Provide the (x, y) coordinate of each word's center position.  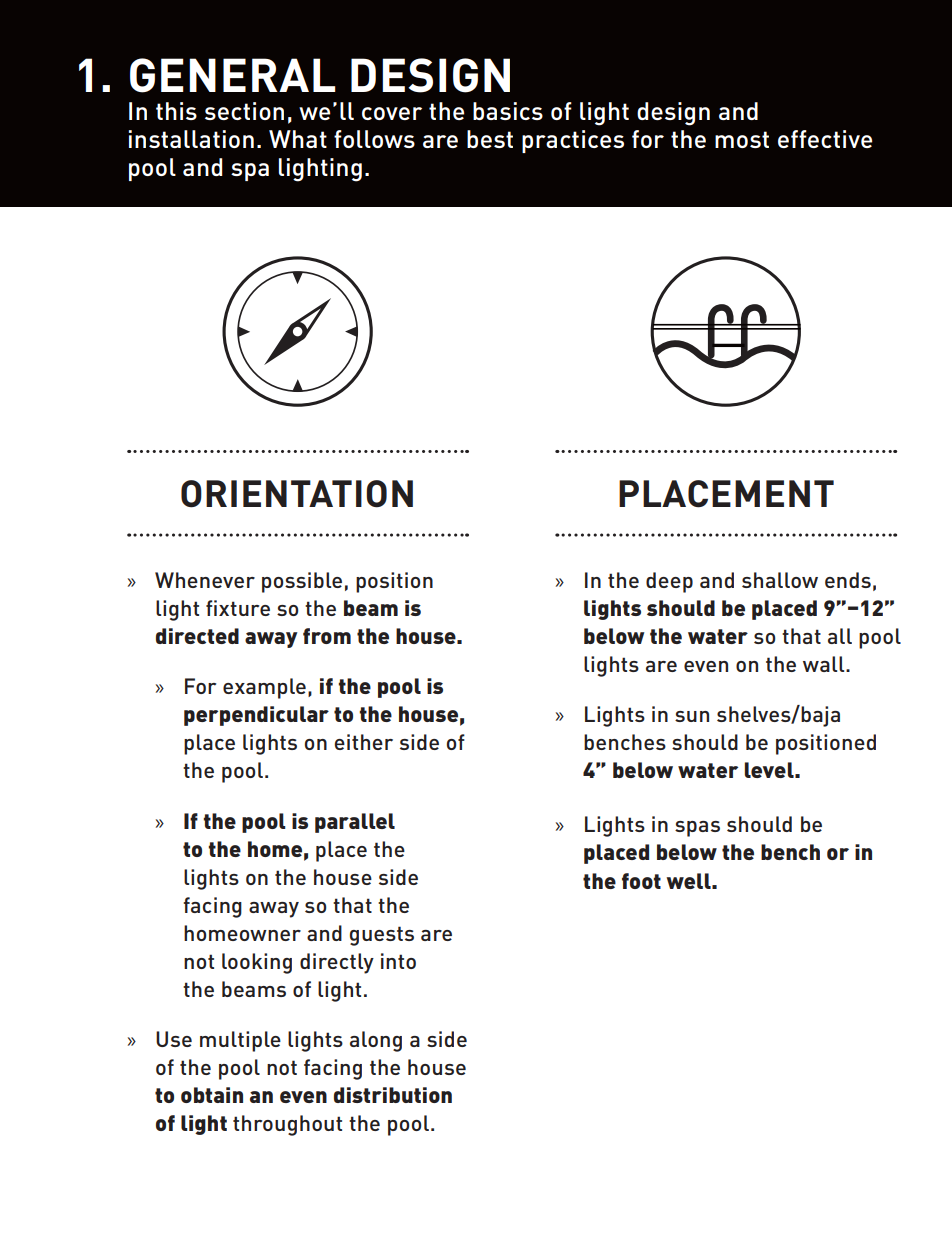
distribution (393, 1095)
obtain (212, 1095)
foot (641, 881)
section (244, 111)
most (742, 139)
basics (508, 111)
